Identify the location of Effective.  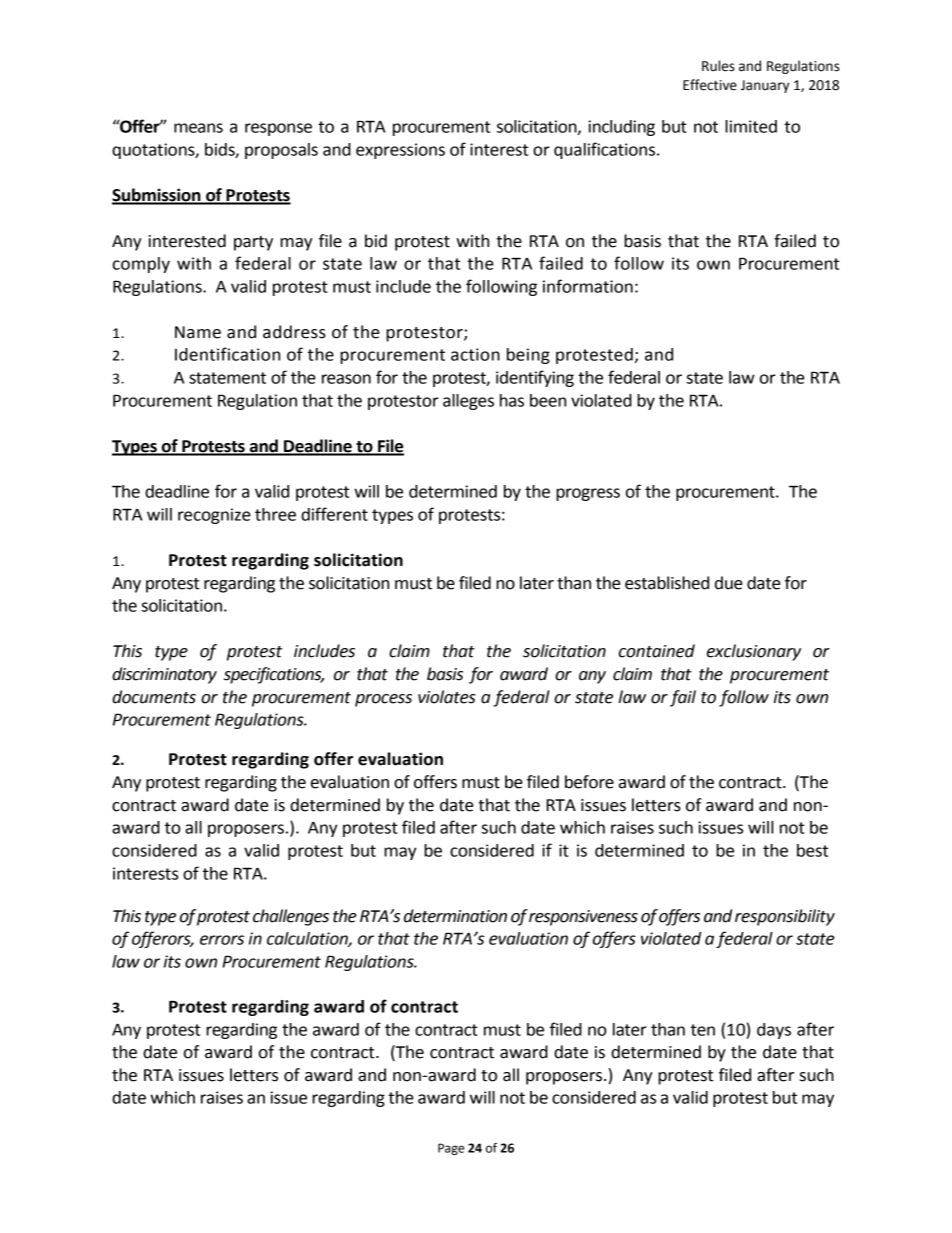
(710, 85).
